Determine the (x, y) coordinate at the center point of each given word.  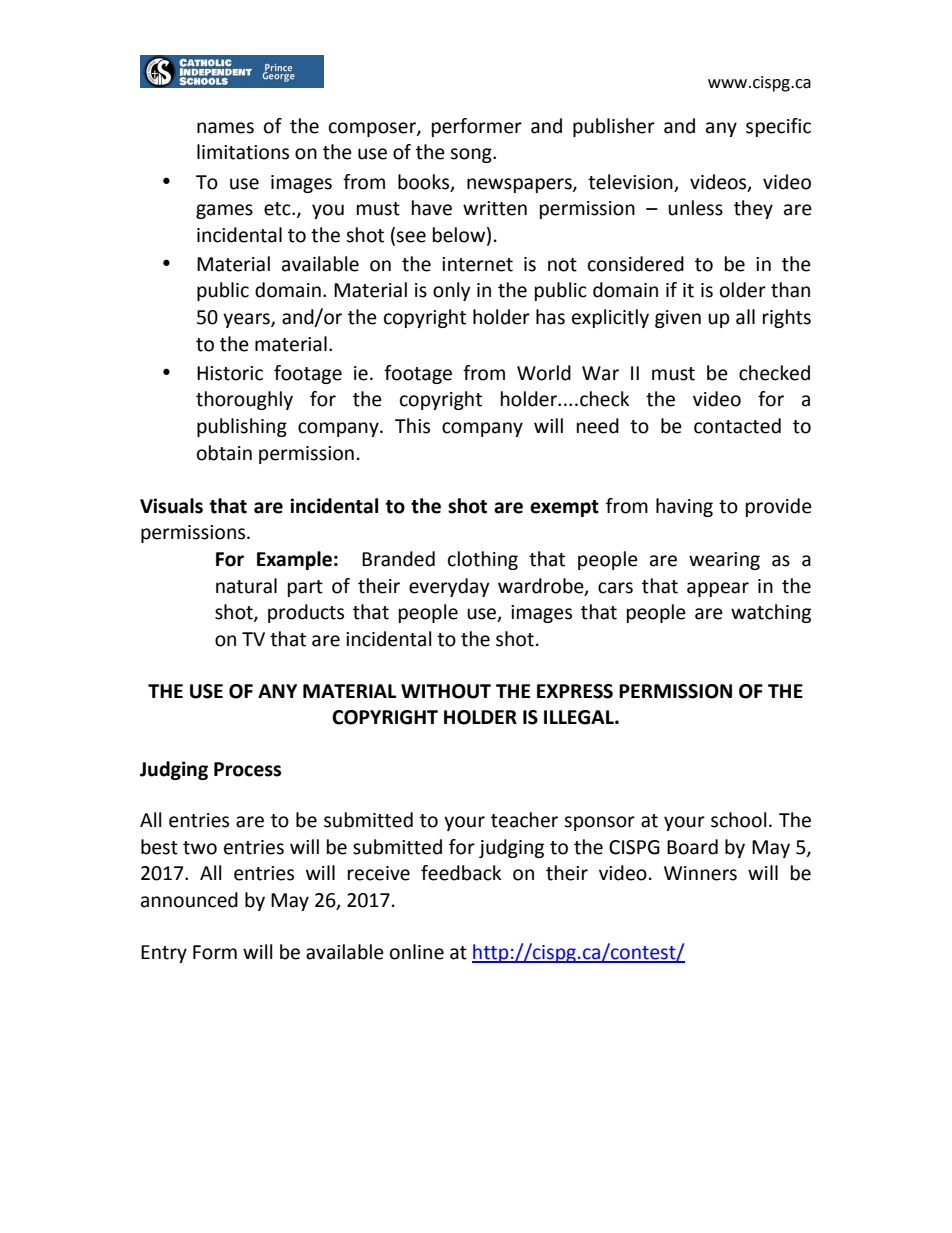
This (412, 426)
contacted (737, 426)
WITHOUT (446, 691)
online (417, 952)
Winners (700, 873)
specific (778, 127)
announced (189, 900)
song (472, 155)
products (306, 613)
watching (771, 613)
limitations (243, 152)
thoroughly (244, 400)
